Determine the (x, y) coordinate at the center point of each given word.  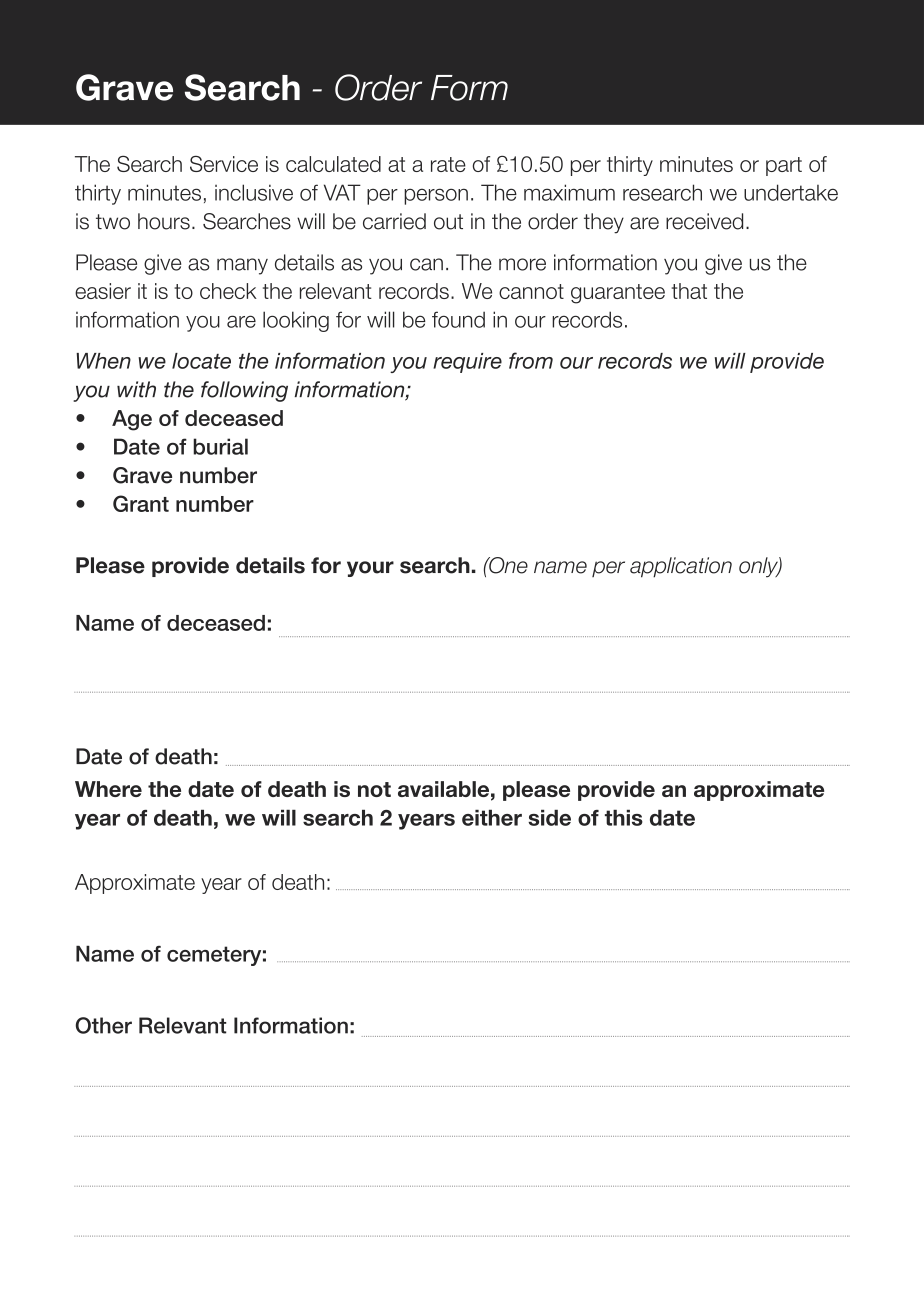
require (467, 363)
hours (164, 221)
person (436, 196)
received (704, 221)
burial (220, 446)
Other (104, 1025)
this (624, 817)
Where (108, 789)
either (492, 817)
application (681, 567)
